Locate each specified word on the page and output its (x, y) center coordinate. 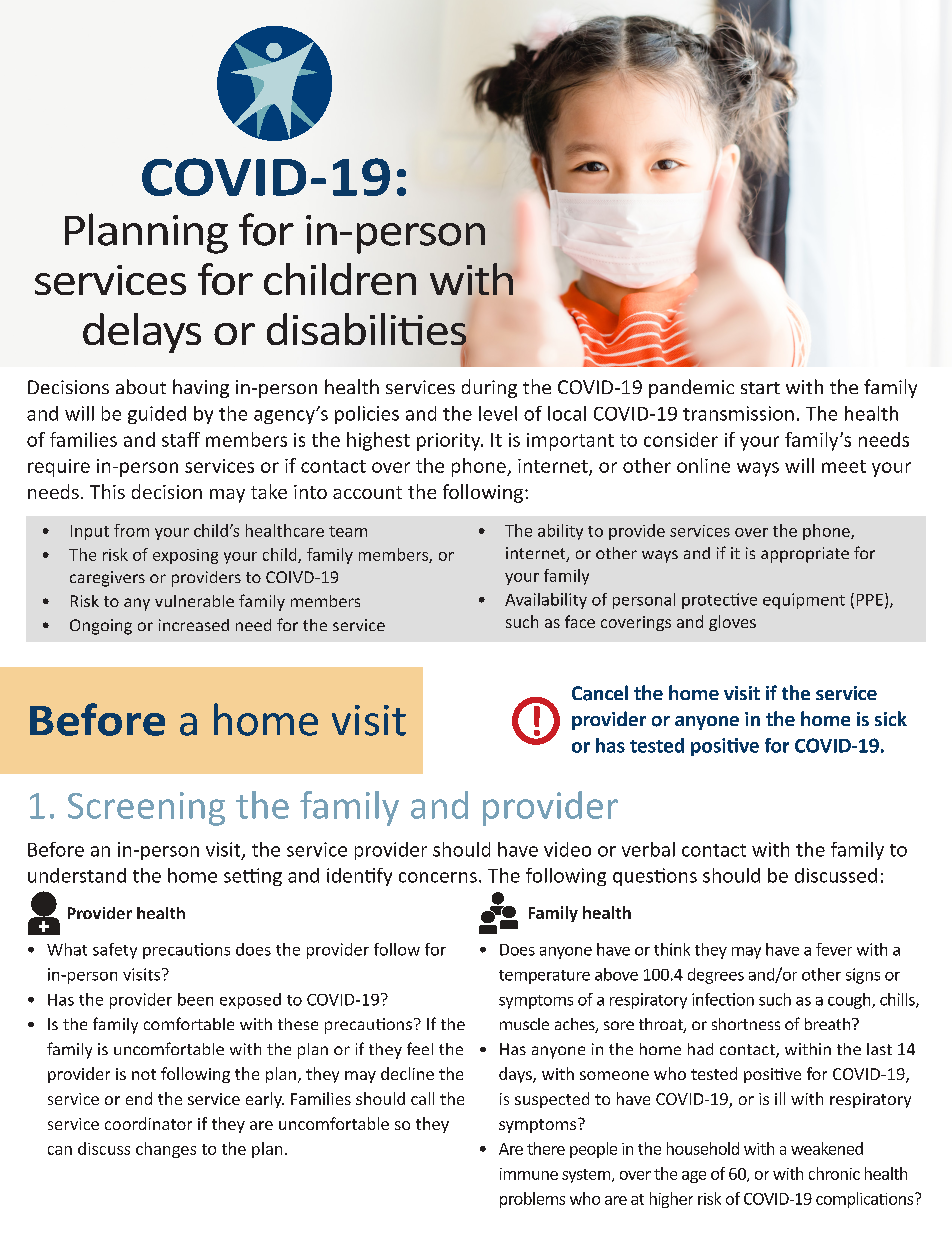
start (760, 388)
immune (529, 1174)
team (348, 531)
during (489, 388)
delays (142, 333)
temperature (544, 977)
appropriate (805, 555)
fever (834, 949)
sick (891, 718)
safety (115, 951)
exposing (185, 556)
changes (166, 1150)
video (567, 849)
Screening (146, 809)
